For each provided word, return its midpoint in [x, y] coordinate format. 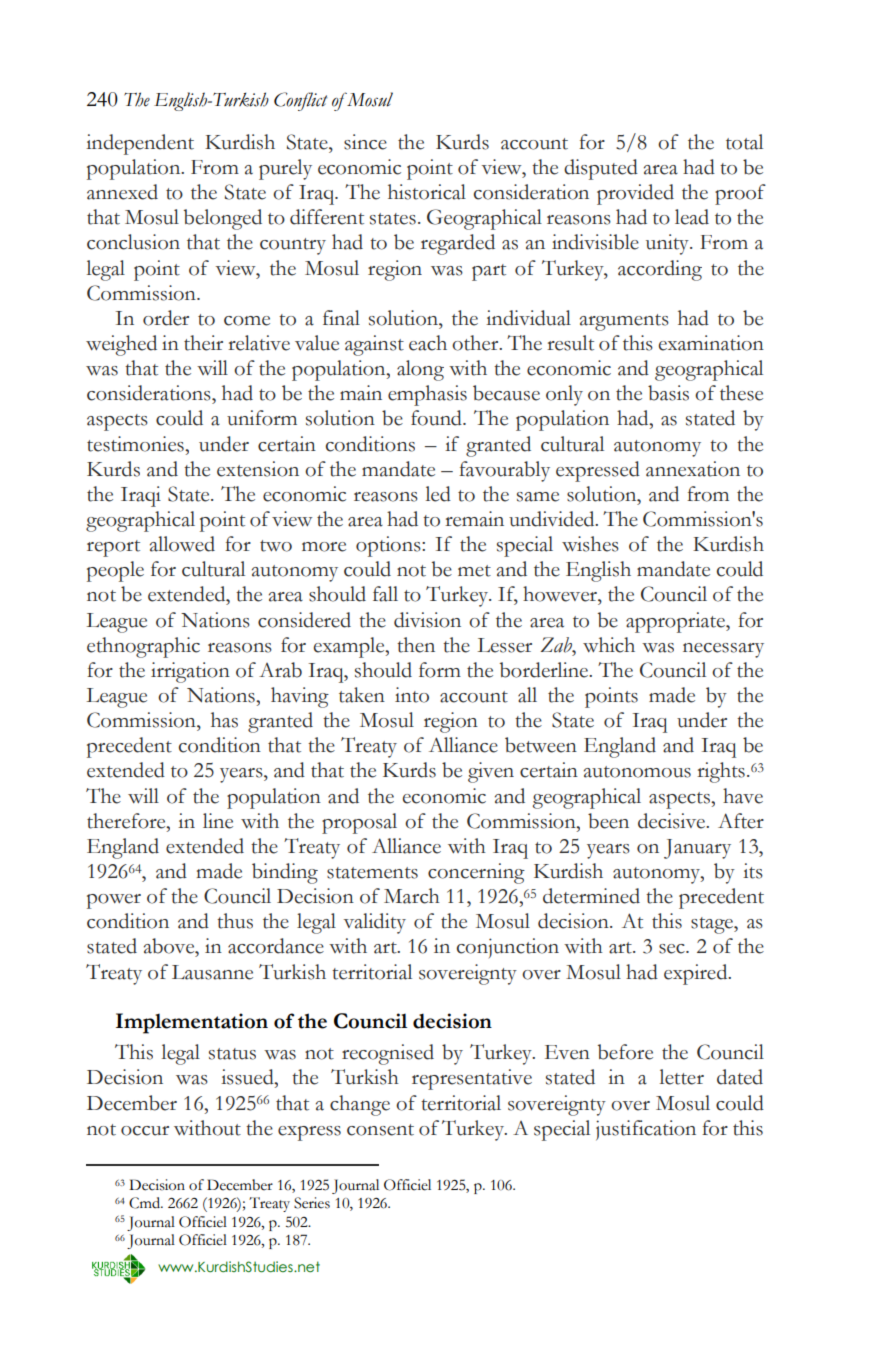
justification [646, 1130]
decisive [672, 821]
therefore [127, 821]
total [744, 142]
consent [380, 1130]
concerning [476, 873]
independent [140, 144]
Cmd [145, 1203]
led [438, 494]
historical [427, 192]
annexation [693, 469]
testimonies [136, 444]
